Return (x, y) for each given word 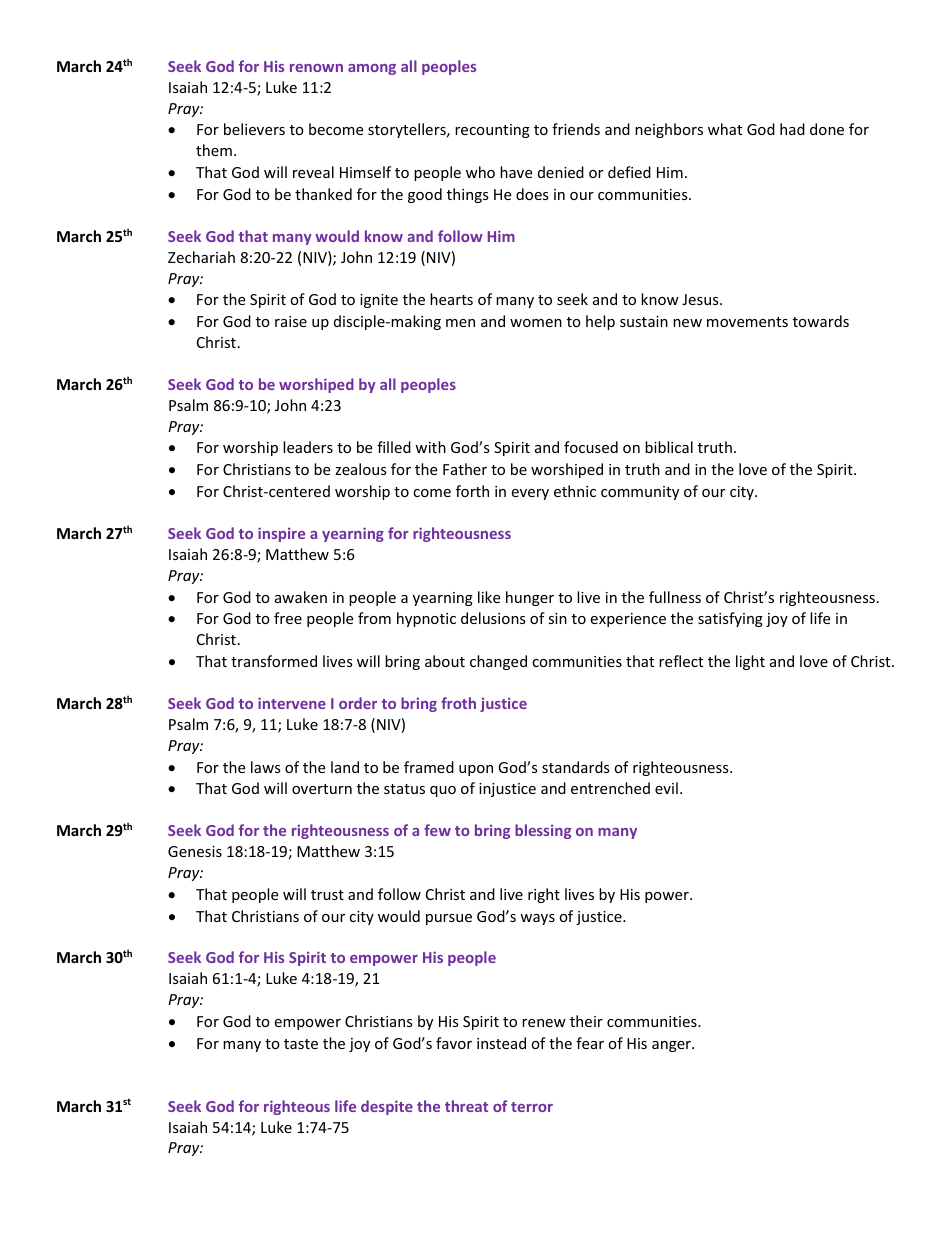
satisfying (730, 619)
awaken (301, 597)
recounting (492, 131)
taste (301, 1044)
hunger (530, 598)
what (725, 129)
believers (254, 129)
